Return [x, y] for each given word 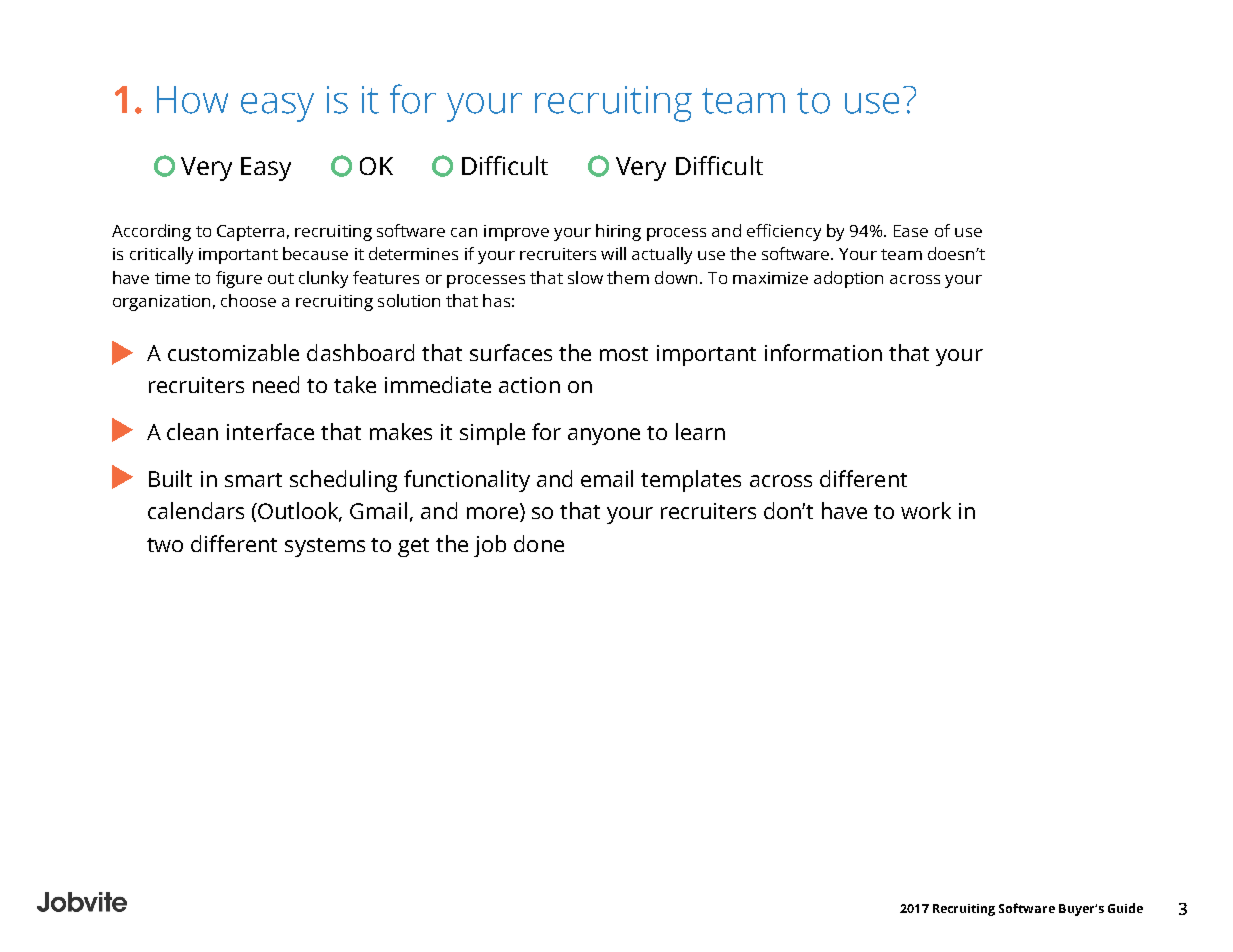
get [413, 547]
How [192, 100]
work [926, 510]
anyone [604, 436]
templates [691, 481]
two [165, 545]
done [539, 543]
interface [270, 431]
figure [239, 279]
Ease [911, 231]
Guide [1125, 908]
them [628, 277]
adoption [848, 279]
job [490, 546]
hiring [618, 232]
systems [325, 547]
